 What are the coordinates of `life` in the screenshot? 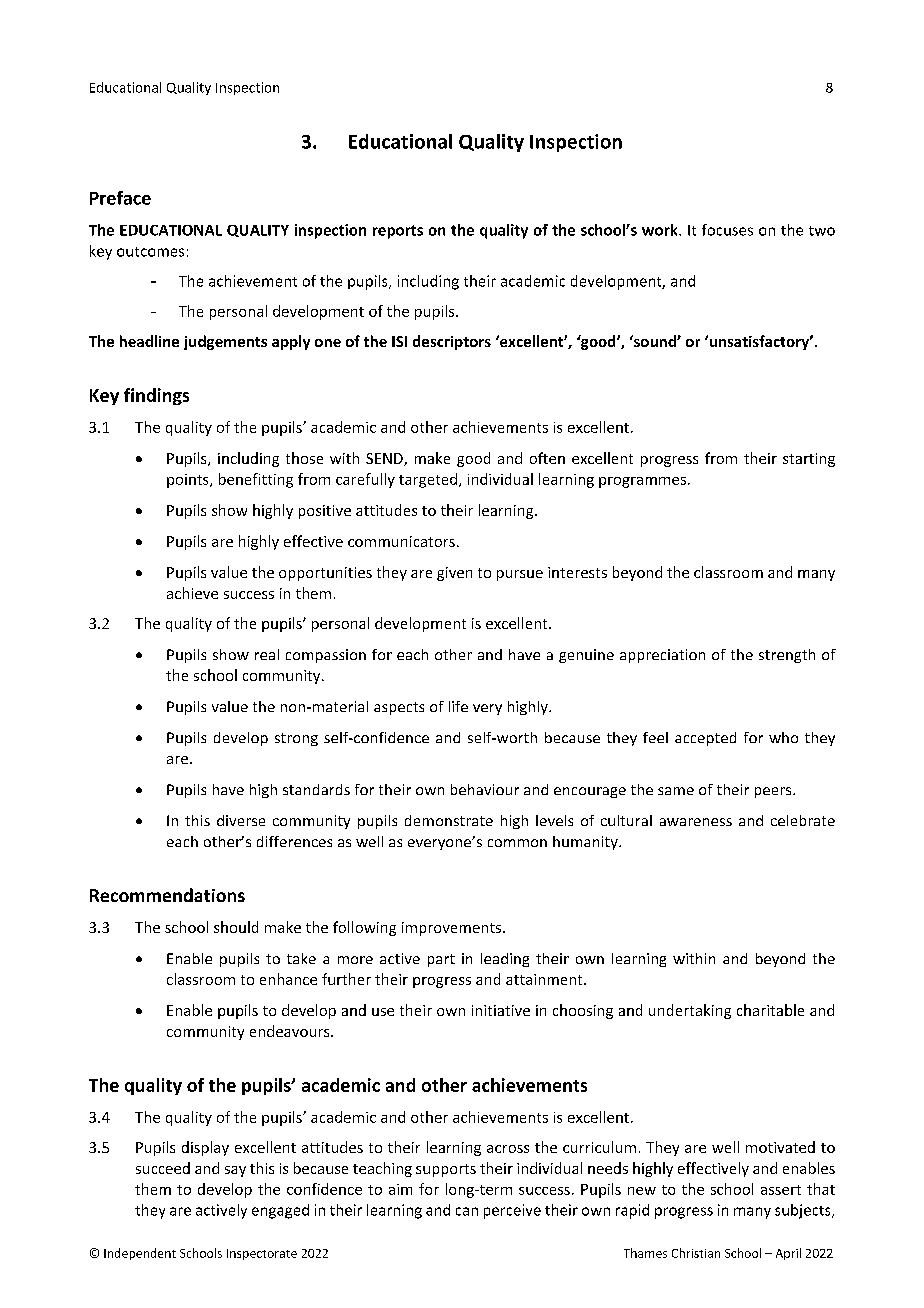 It's located at (458, 706).
